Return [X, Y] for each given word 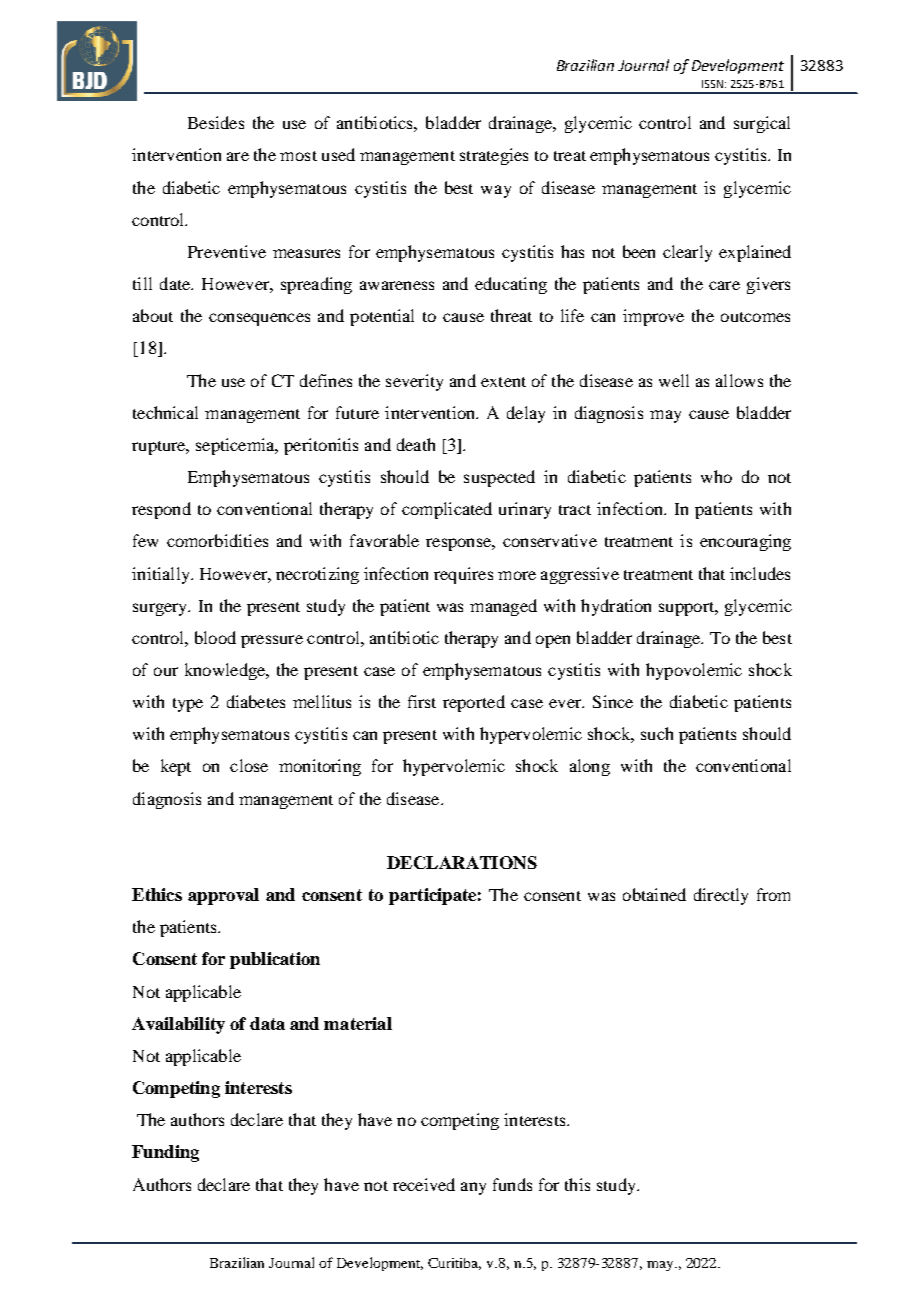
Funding [165, 1153]
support [687, 609]
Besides [216, 122]
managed [503, 607]
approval [223, 896]
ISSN [712, 84]
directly [721, 896]
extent [503, 382]
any [473, 1188]
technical [165, 412]
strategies [494, 156]
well [674, 380]
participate [432, 896]
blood [215, 637]
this [577, 1184]
